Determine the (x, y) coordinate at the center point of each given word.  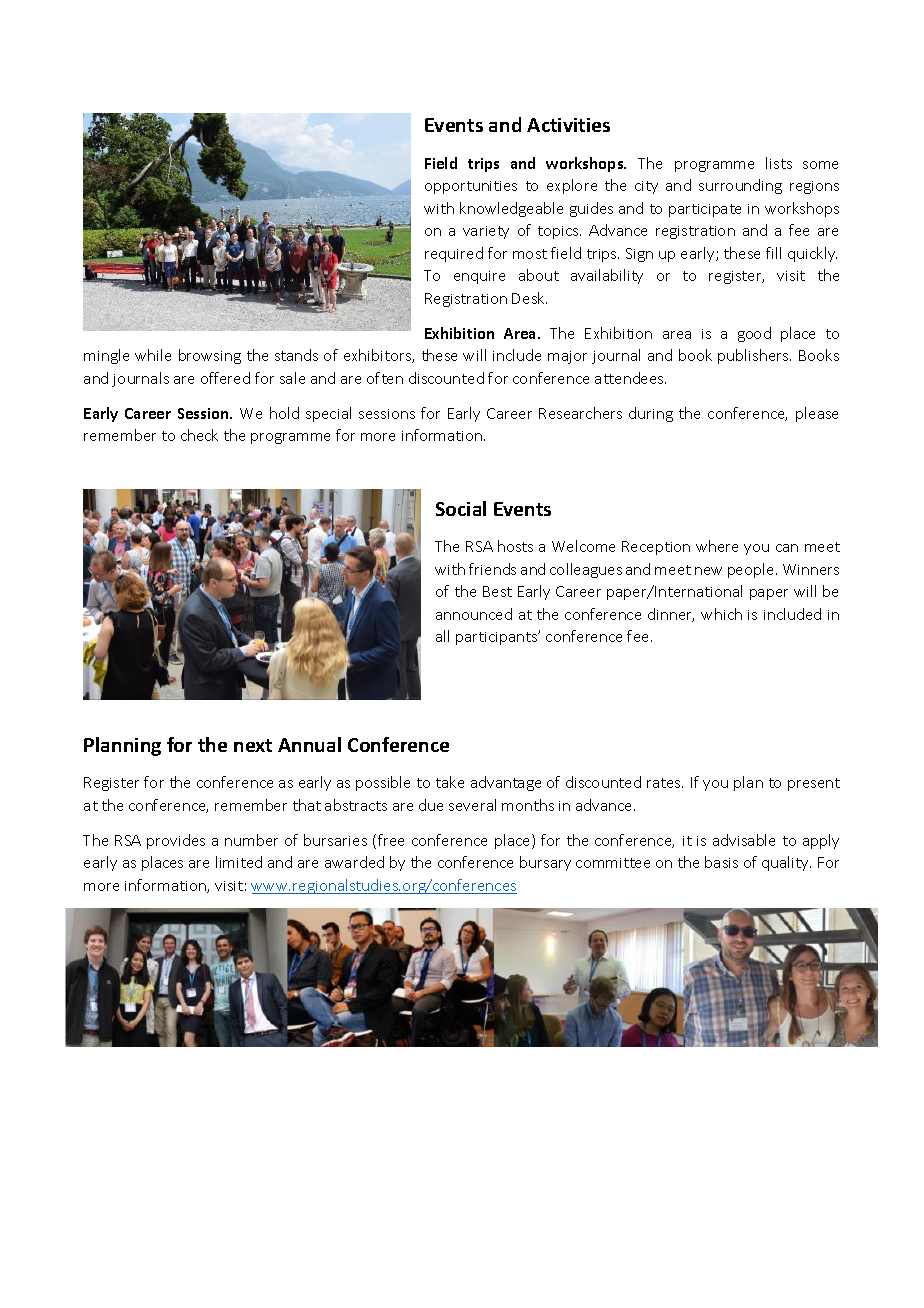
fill (773, 253)
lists (779, 163)
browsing (210, 356)
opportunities (471, 187)
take (450, 782)
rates (665, 783)
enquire (479, 277)
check (199, 435)
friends (492, 569)
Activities (568, 125)
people (752, 570)
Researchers (580, 413)
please (817, 414)
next (253, 745)
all (442, 636)
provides (176, 841)
